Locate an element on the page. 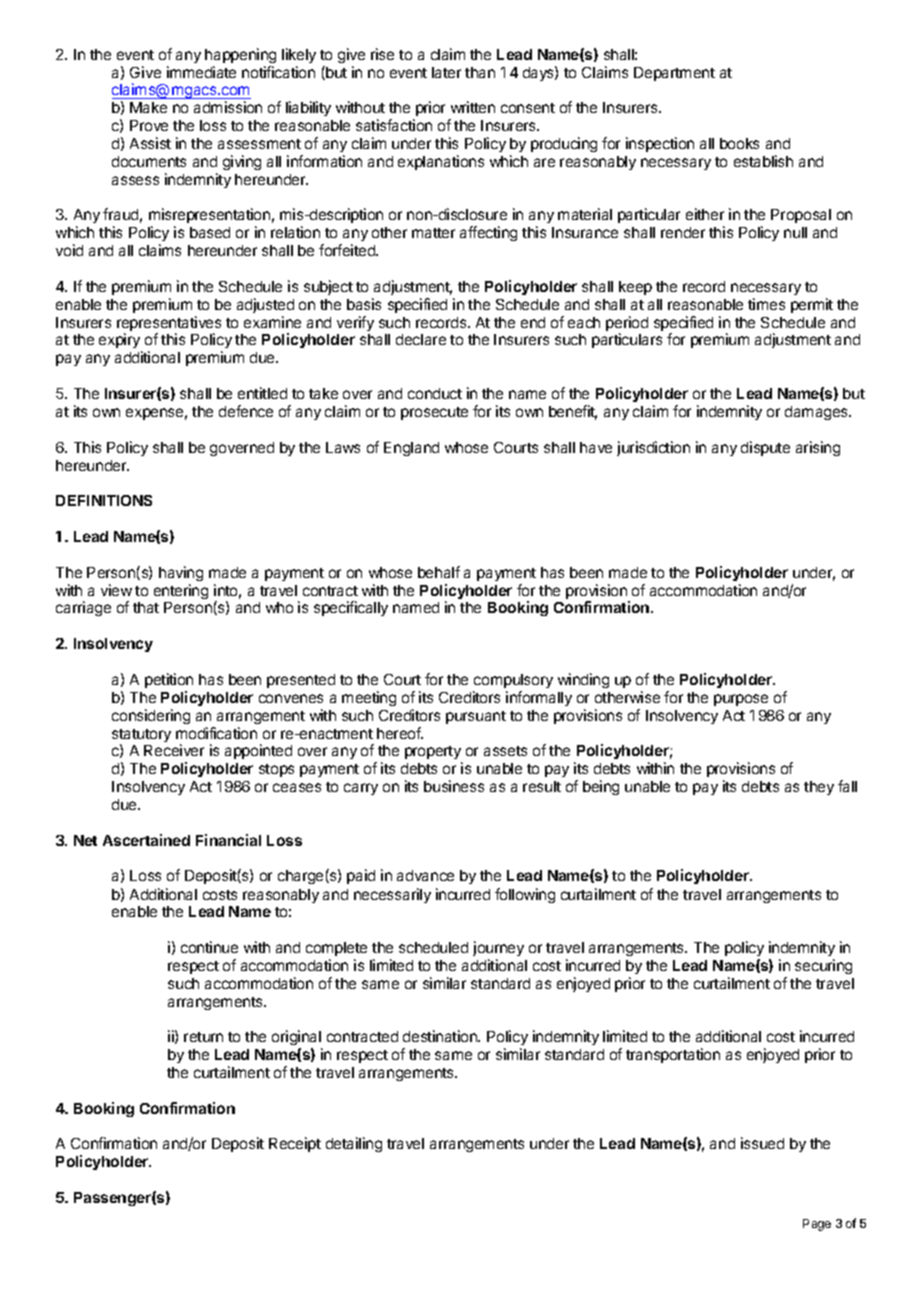 This image has height=1308, width=924. later is located at coordinates (446, 72).
